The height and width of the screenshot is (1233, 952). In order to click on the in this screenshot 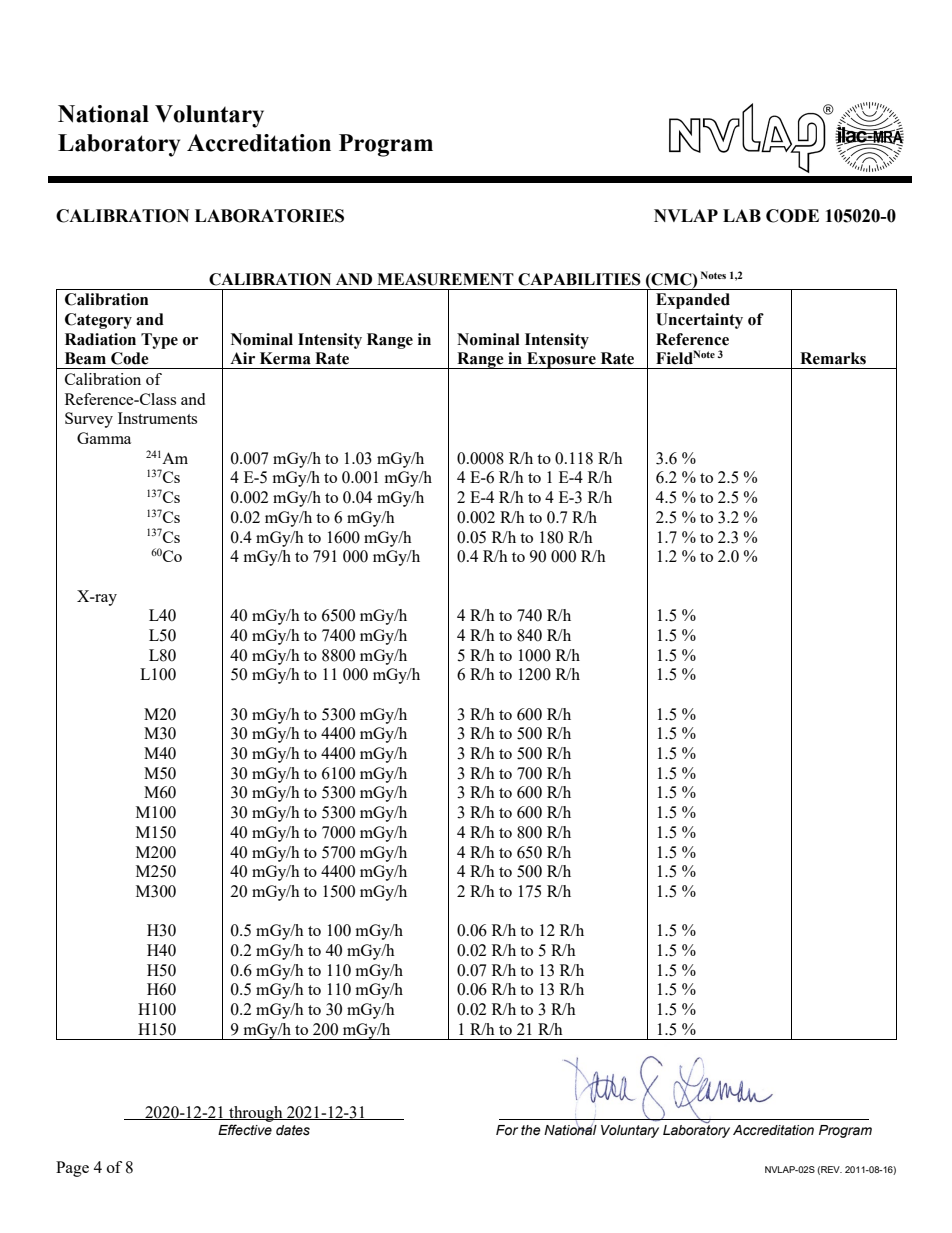, I will do `click(531, 1130)`.
